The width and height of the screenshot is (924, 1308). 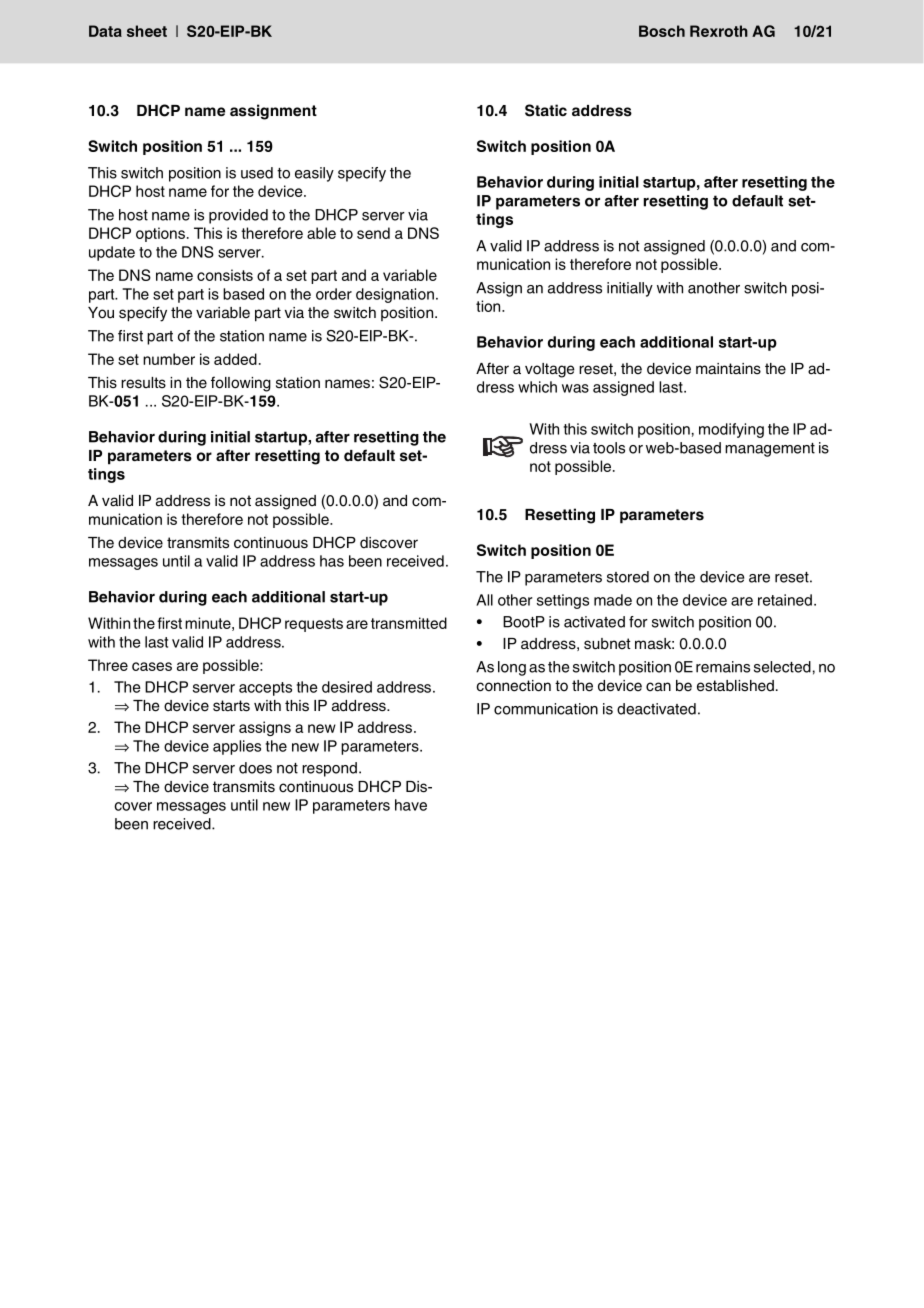 What do you see at coordinates (546, 110) in the screenshot?
I see `Static` at bounding box center [546, 110].
